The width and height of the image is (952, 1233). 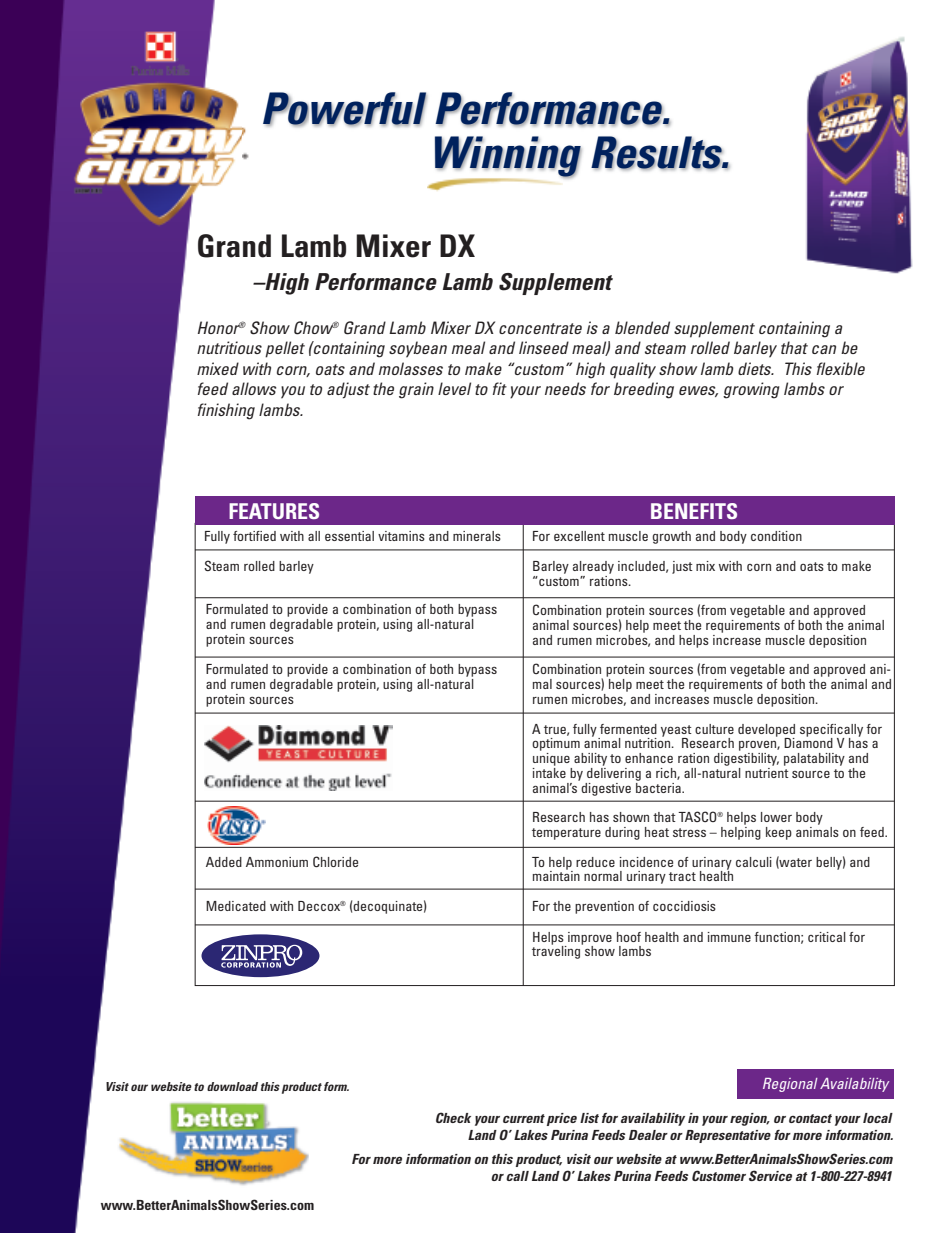 What do you see at coordinates (254, 536) in the image?
I see `fortified` at bounding box center [254, 536].
